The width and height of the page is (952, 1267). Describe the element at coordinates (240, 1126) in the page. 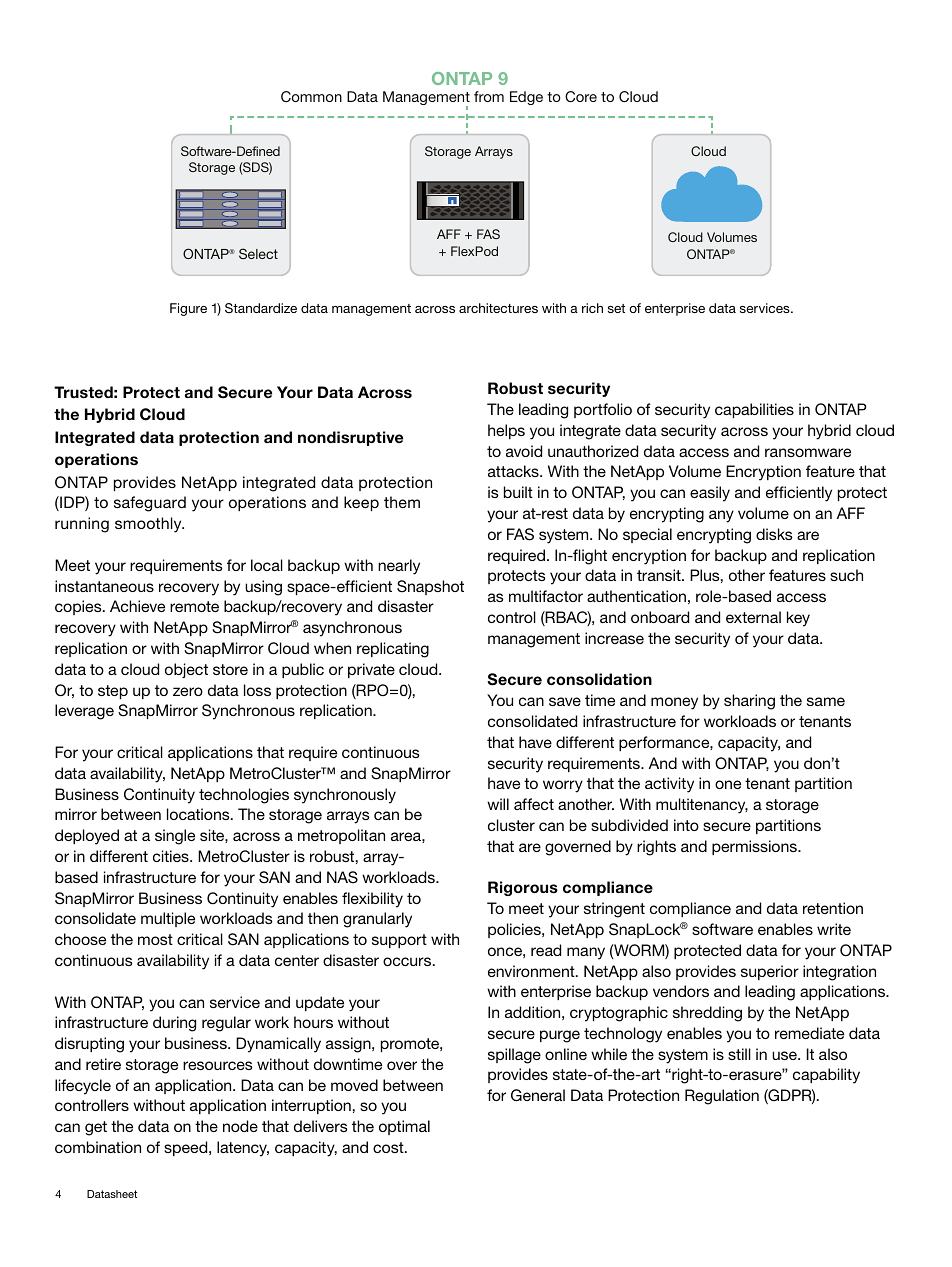

I see `node` at that location.
